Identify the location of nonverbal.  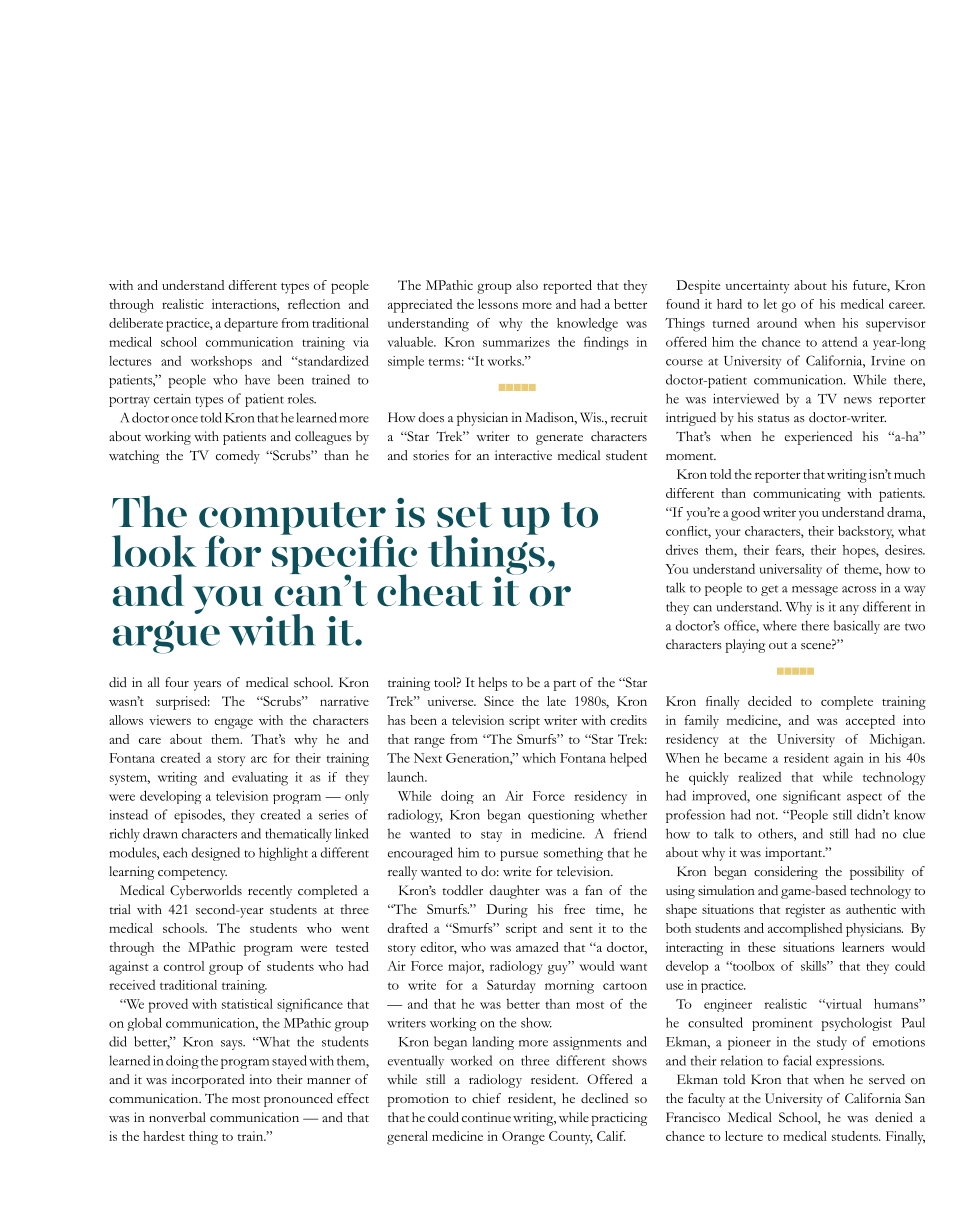
(177, 1117).
